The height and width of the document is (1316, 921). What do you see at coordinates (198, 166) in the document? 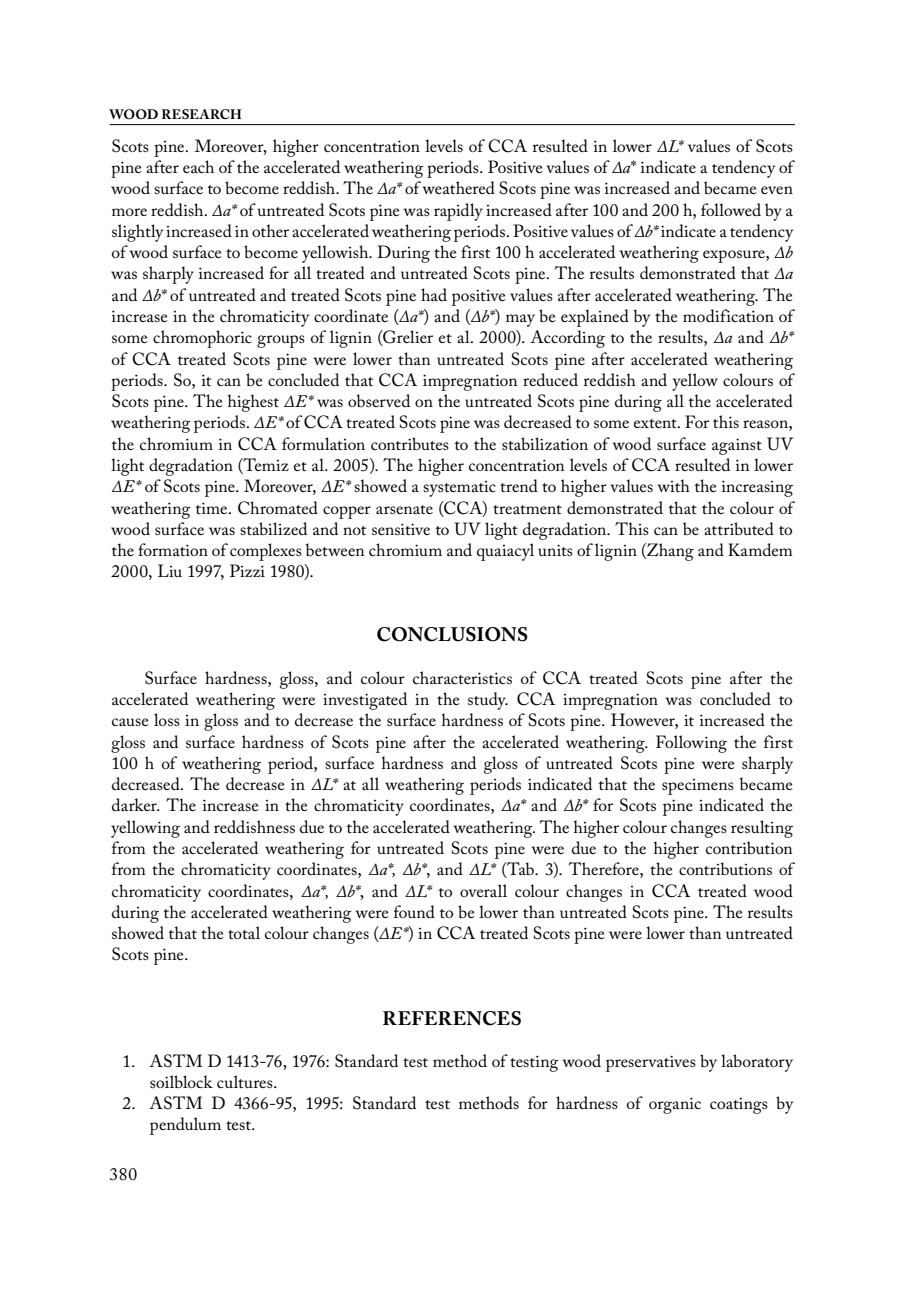
I see `each` at bounding box center [198, 166].
